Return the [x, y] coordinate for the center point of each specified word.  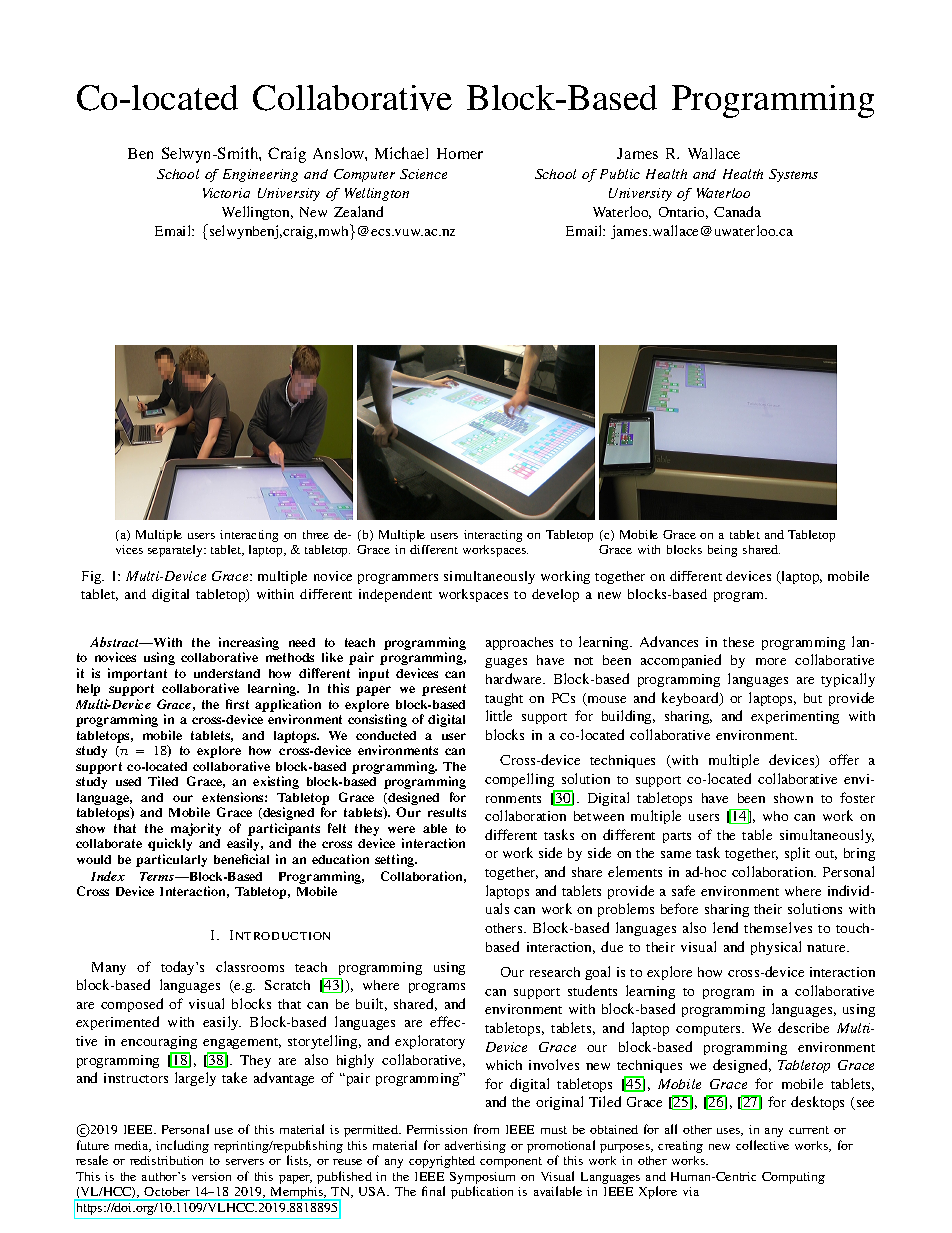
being [722, 551]
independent [395, 595]
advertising [475, 1147]
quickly [170, 844]
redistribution [166, 1160]
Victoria [226, 193]
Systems [793, 175]
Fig [93, 577]
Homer [460, 153]
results [447, 812]
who [775, 816]
